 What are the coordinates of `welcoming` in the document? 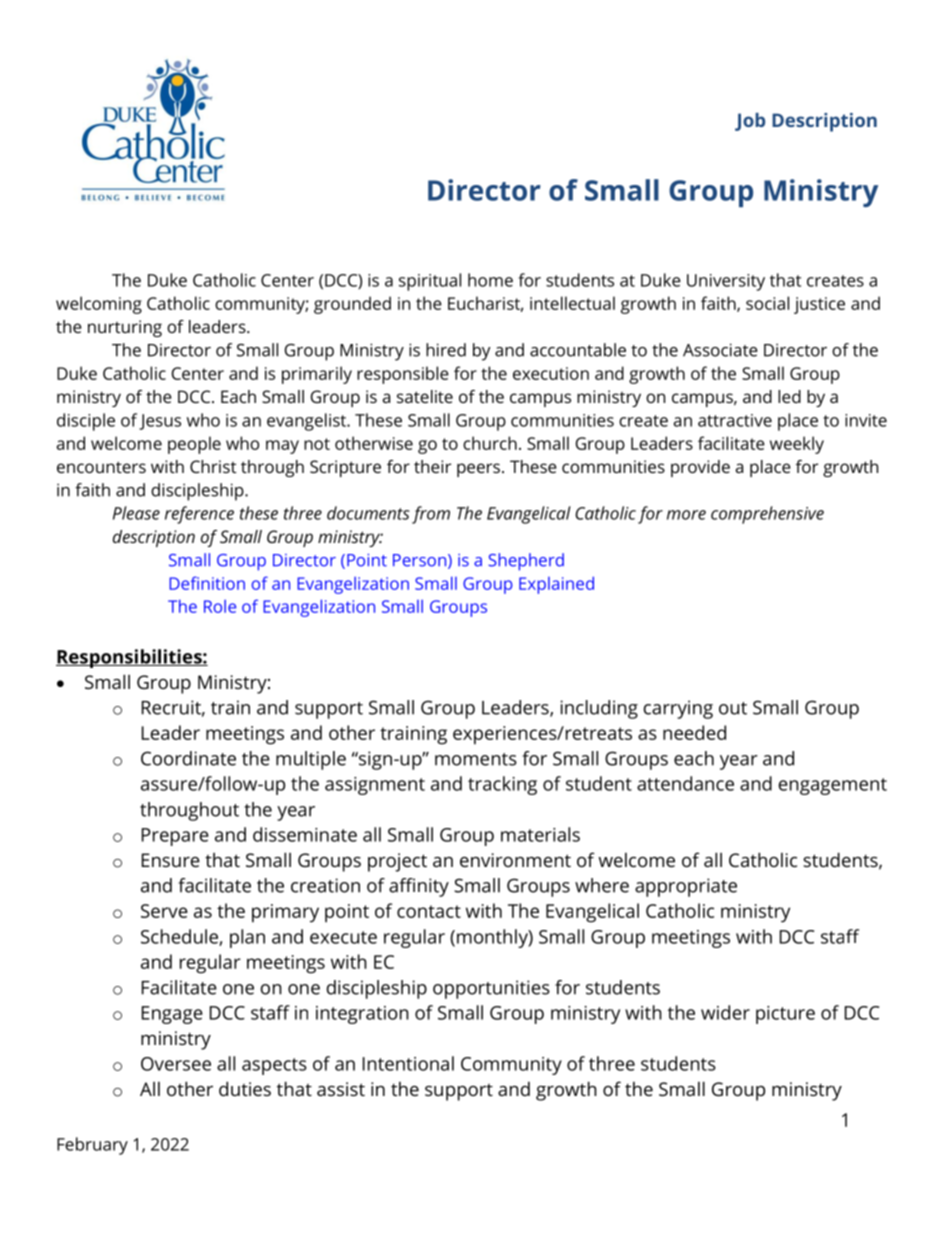 It's located at (99, 305).
